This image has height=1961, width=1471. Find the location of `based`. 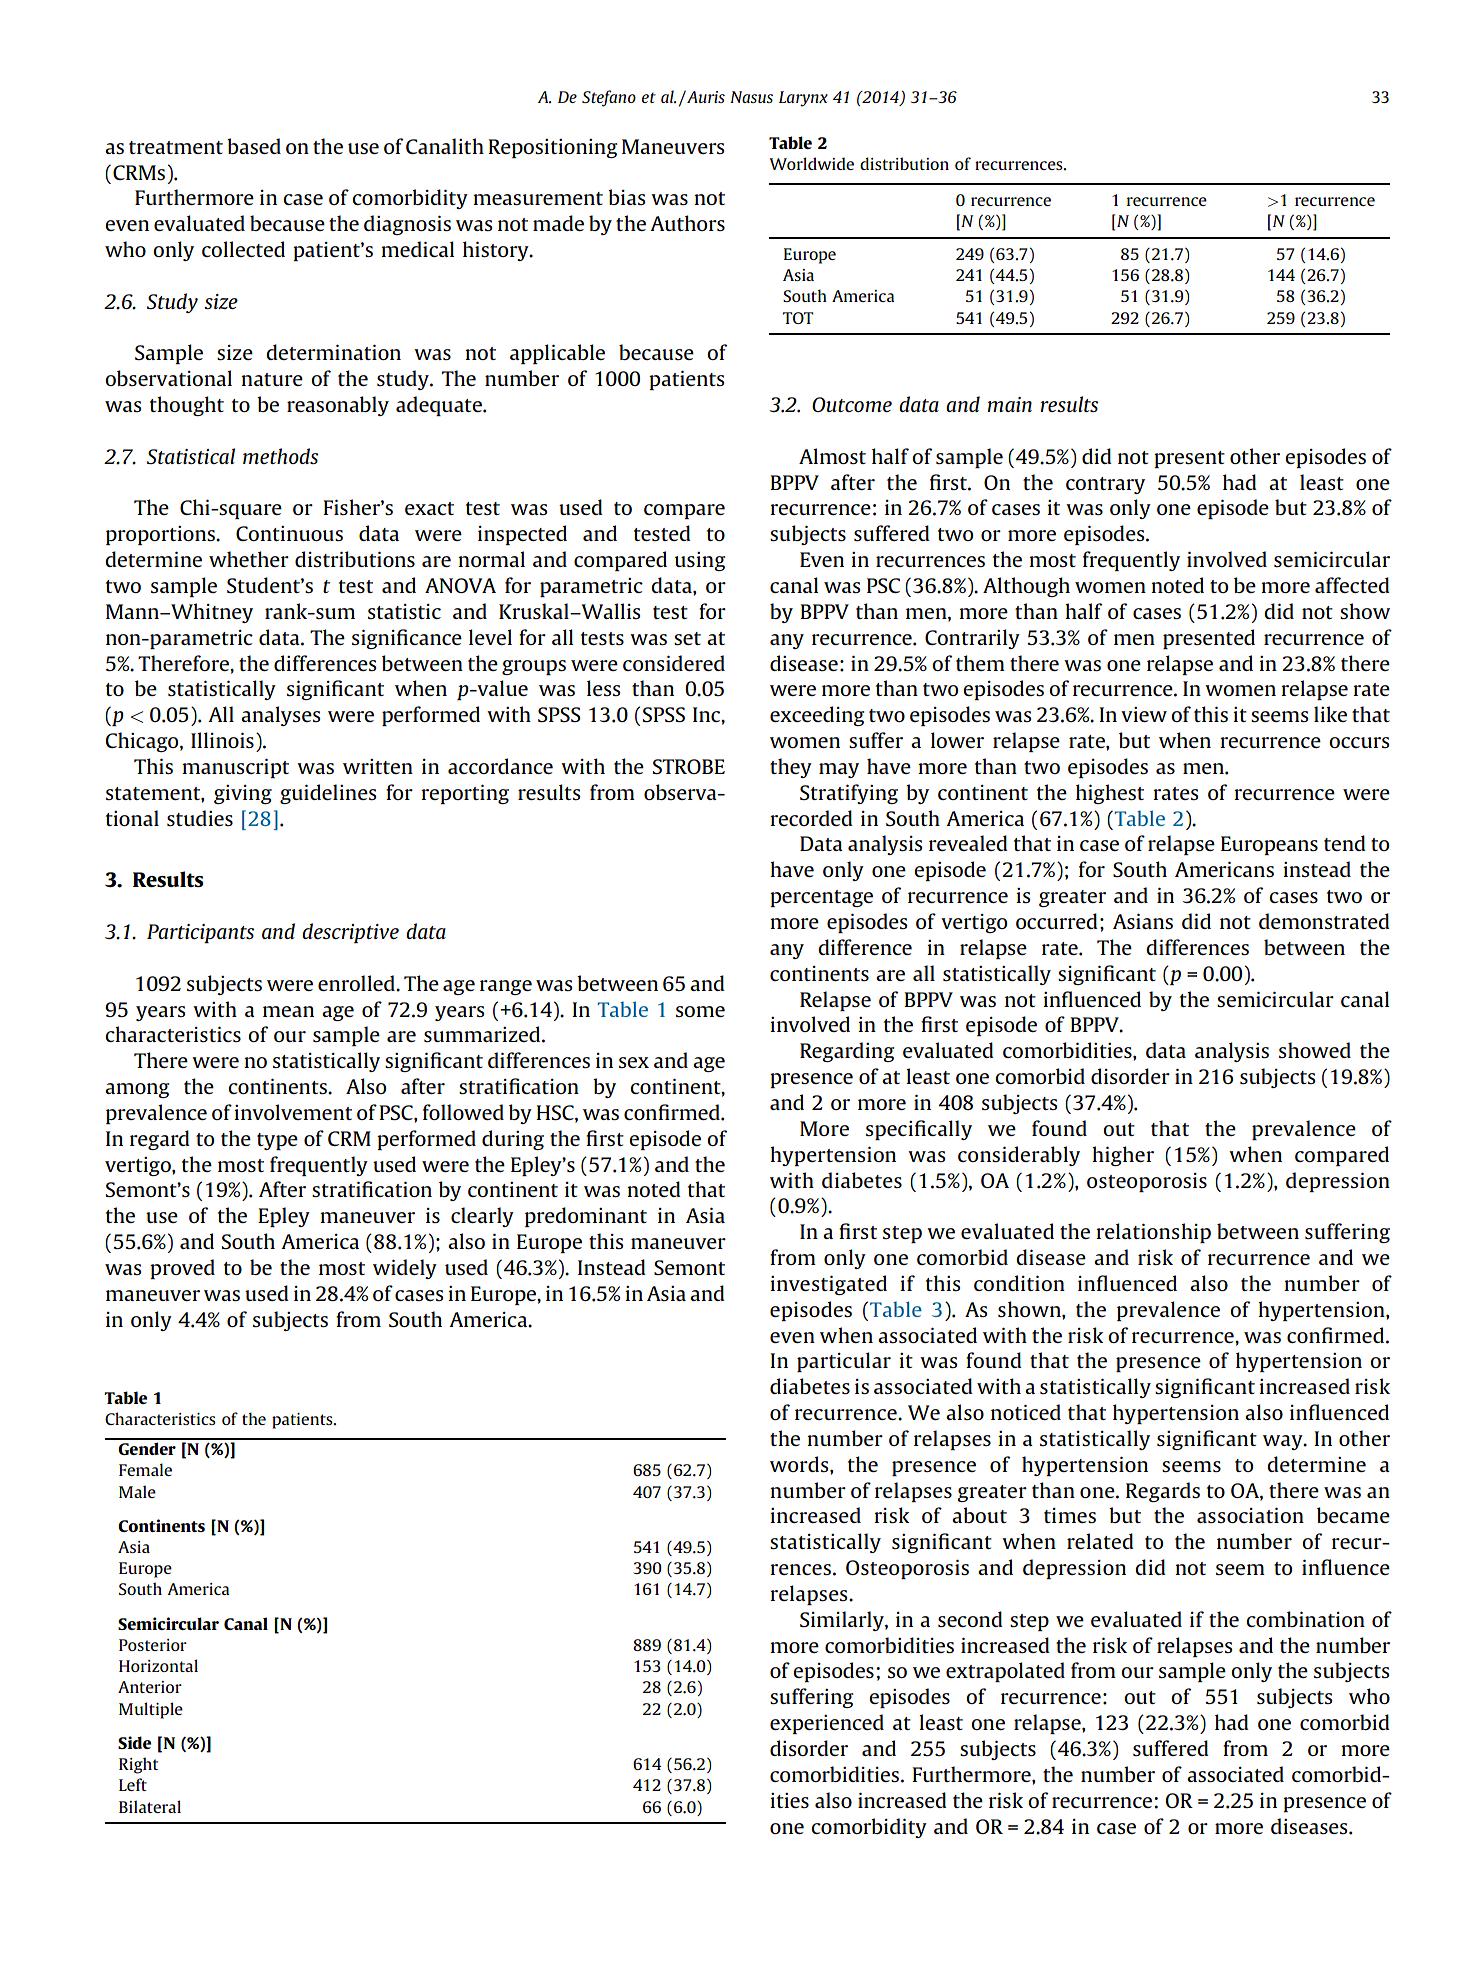

based is located at coordinates (254, 146).
